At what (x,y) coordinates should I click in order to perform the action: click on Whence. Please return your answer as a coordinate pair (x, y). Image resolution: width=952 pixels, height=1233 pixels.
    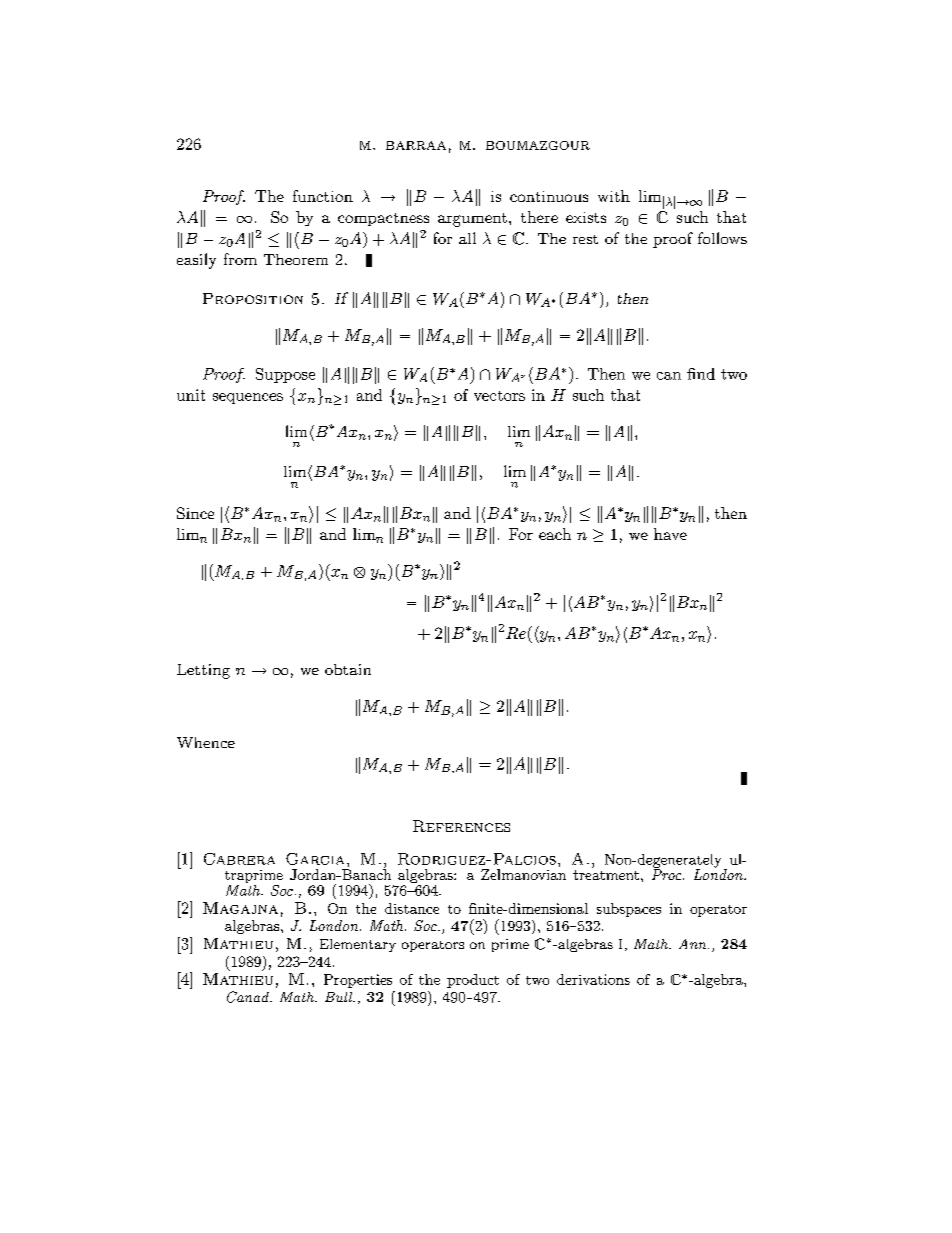
    Looking at the image, I should click on (206, 742).
